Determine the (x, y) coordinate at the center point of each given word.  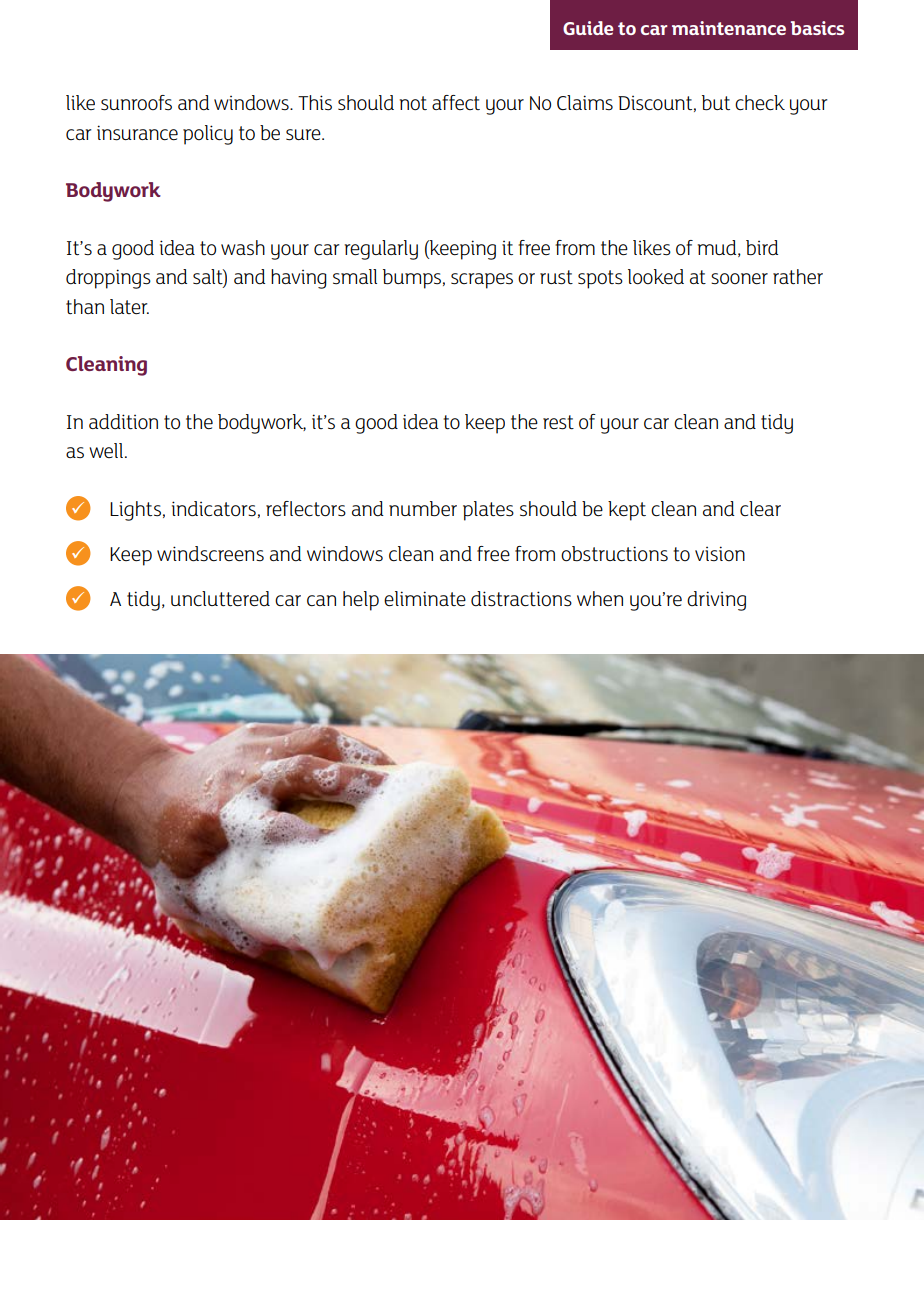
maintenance (729, 28)
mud (718, 248)
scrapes (482, 281)
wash (243, 248)
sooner (739, 279)
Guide (588, 28)
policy (208, 135)
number (423, 509)
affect (456, 102)
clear (760, 509)
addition (123, 422)
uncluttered (220, 599)
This (315, 103)
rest (558, 422)
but (716, 103)
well (106, 450)
